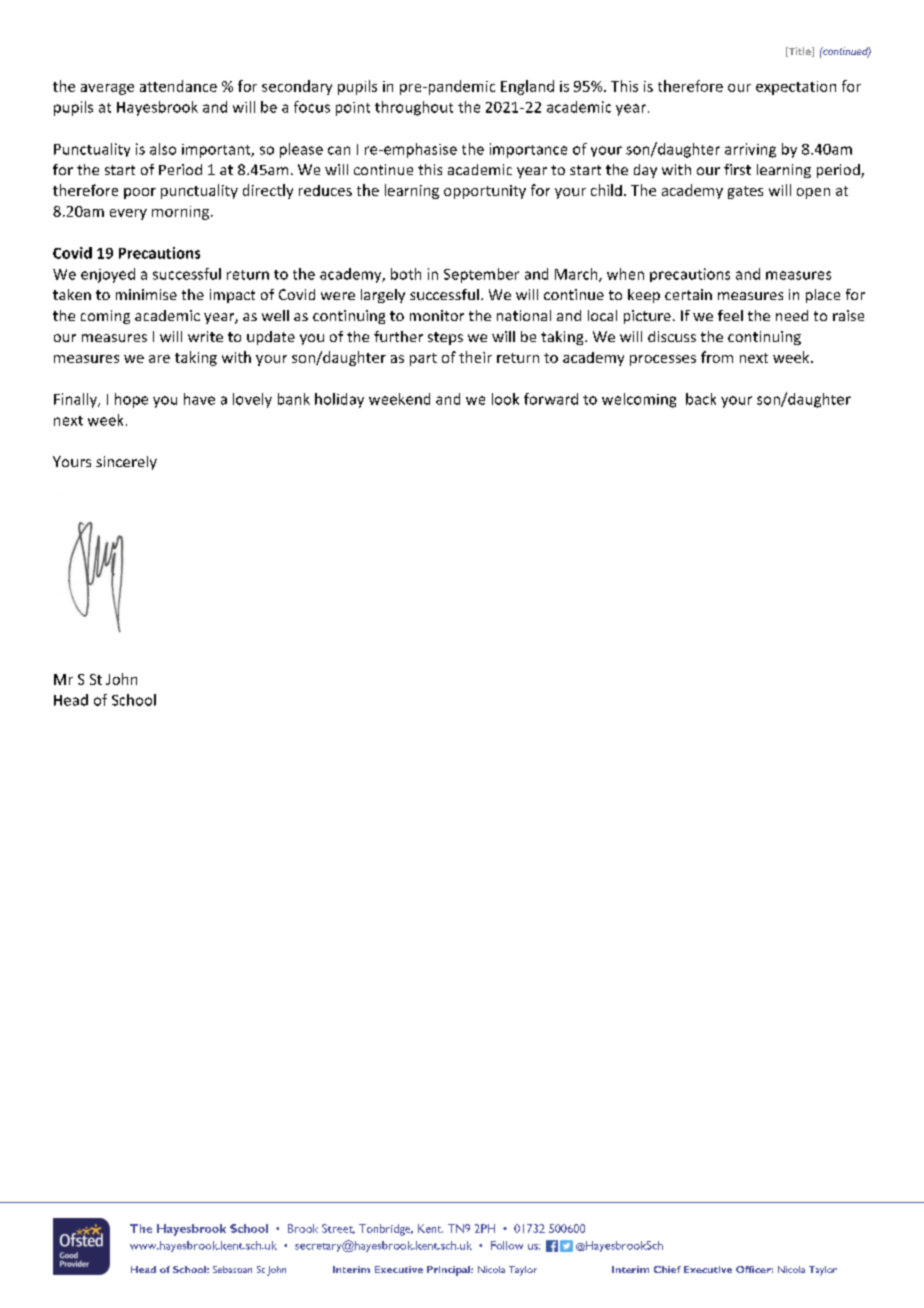 The height and width of the image is (1308, 924). What do you see at coordinates (701, 399) in the image?
I see `back` at bounding box center [701, 399].
